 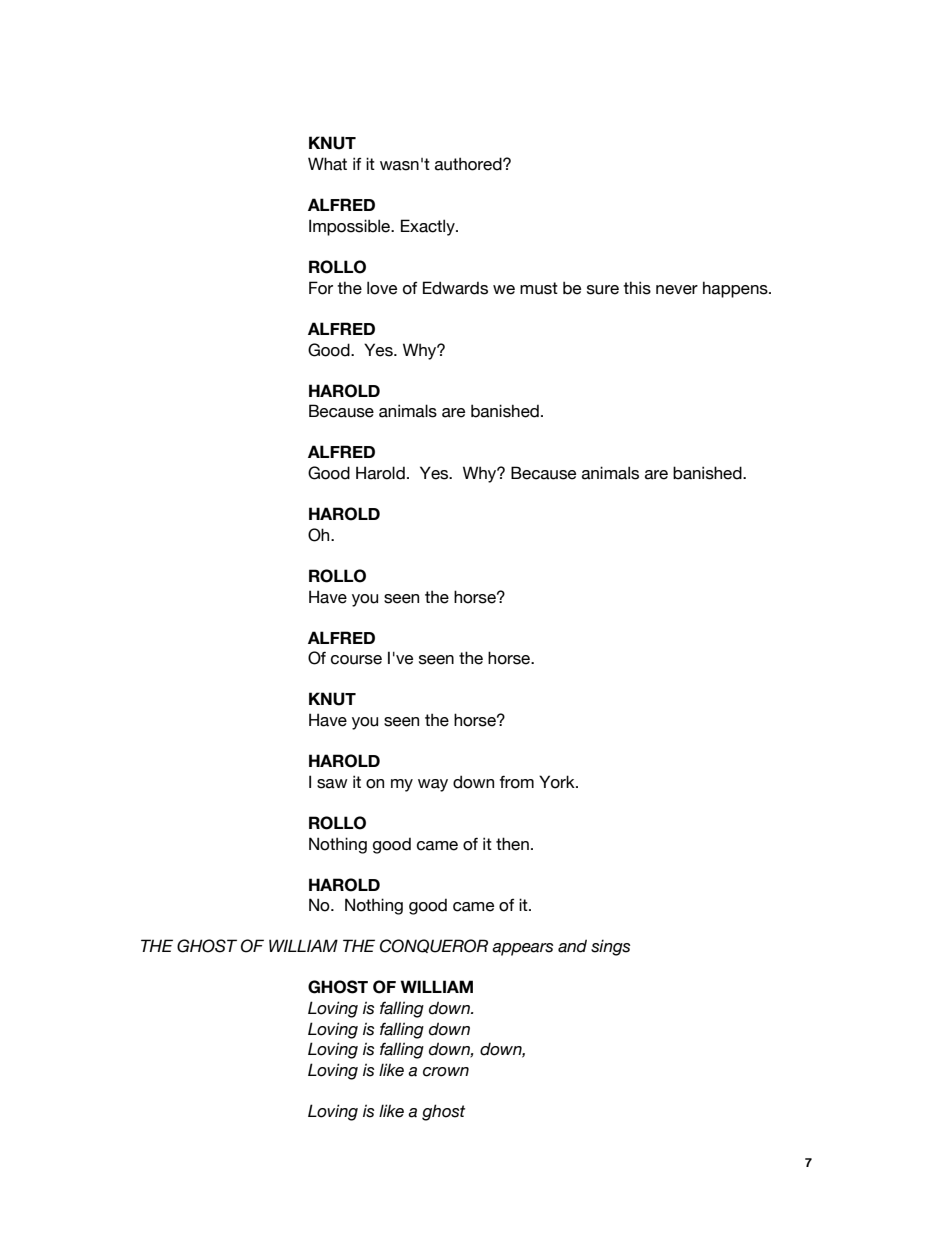 What do you see at coordinates (677, 290) in the document?
I see `never` at bounding box center [677, 290].
